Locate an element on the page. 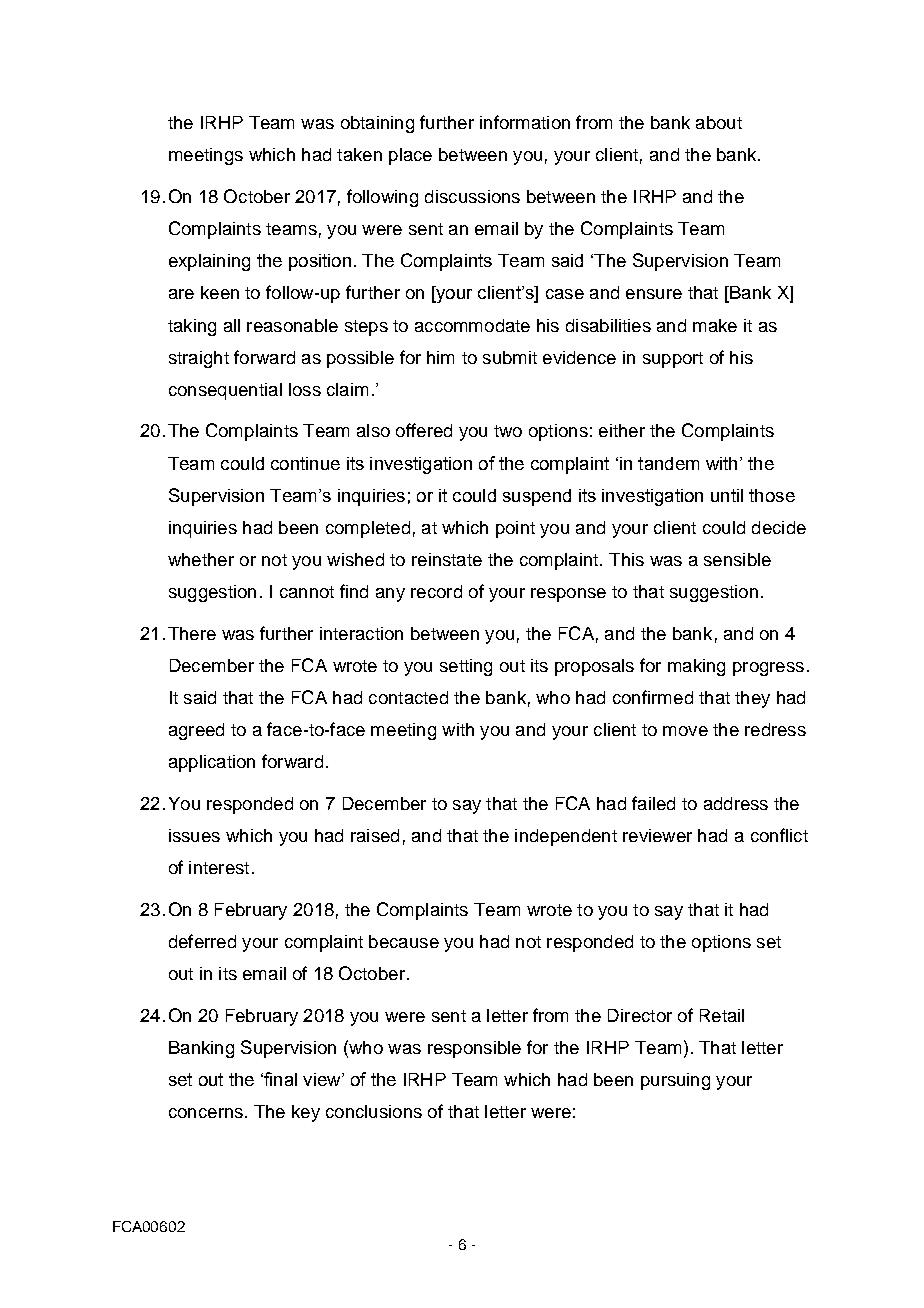 The width and height of the image is (924, 1308). independent is located at coordinates (566, 837).
